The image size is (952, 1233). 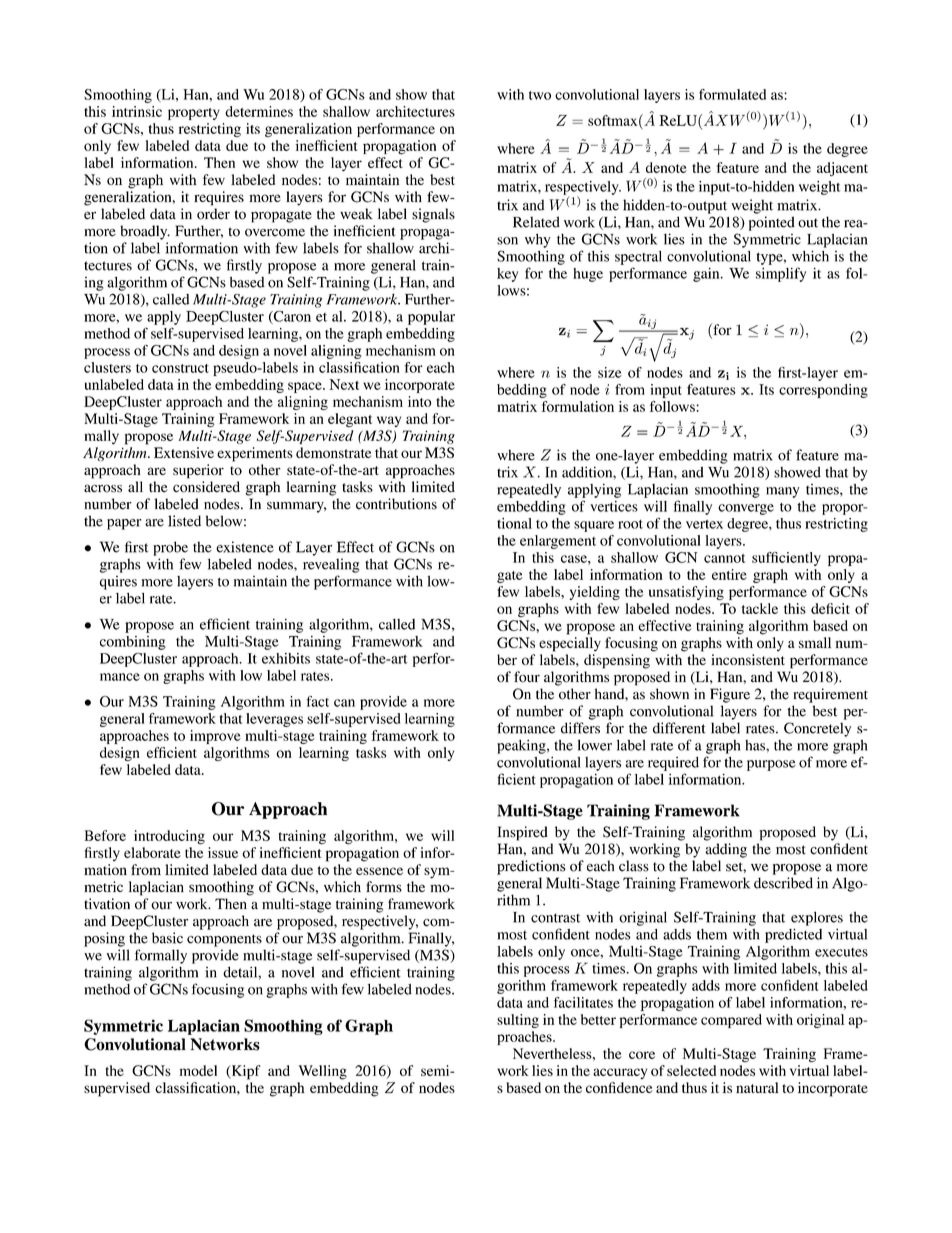 I want to click on tackle, so click(x=760, y=608).
